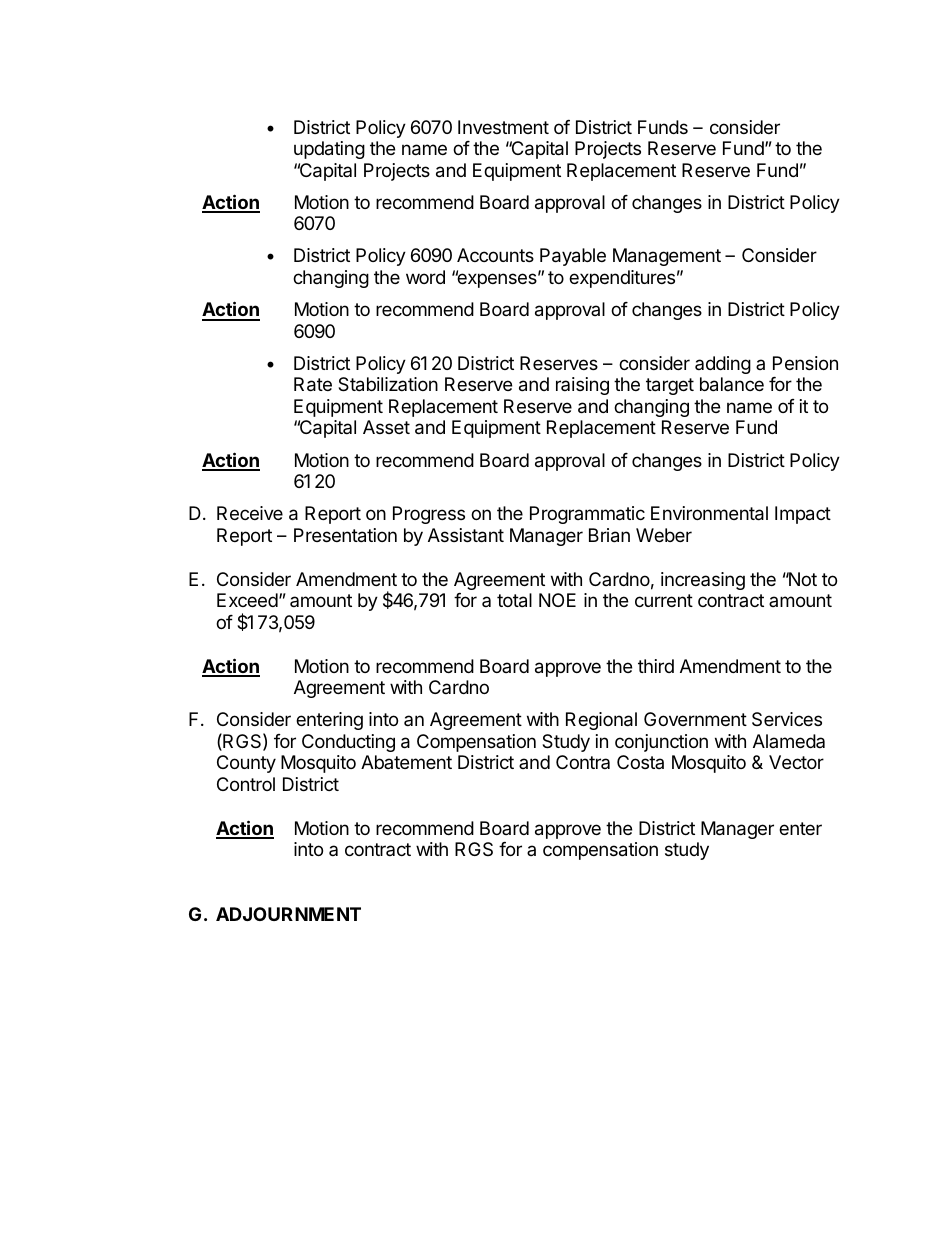 The image size is (952, 1233). Describe the element at coordinates (288, 914) in the page. I see `ADJOURNMENT` at that location.
